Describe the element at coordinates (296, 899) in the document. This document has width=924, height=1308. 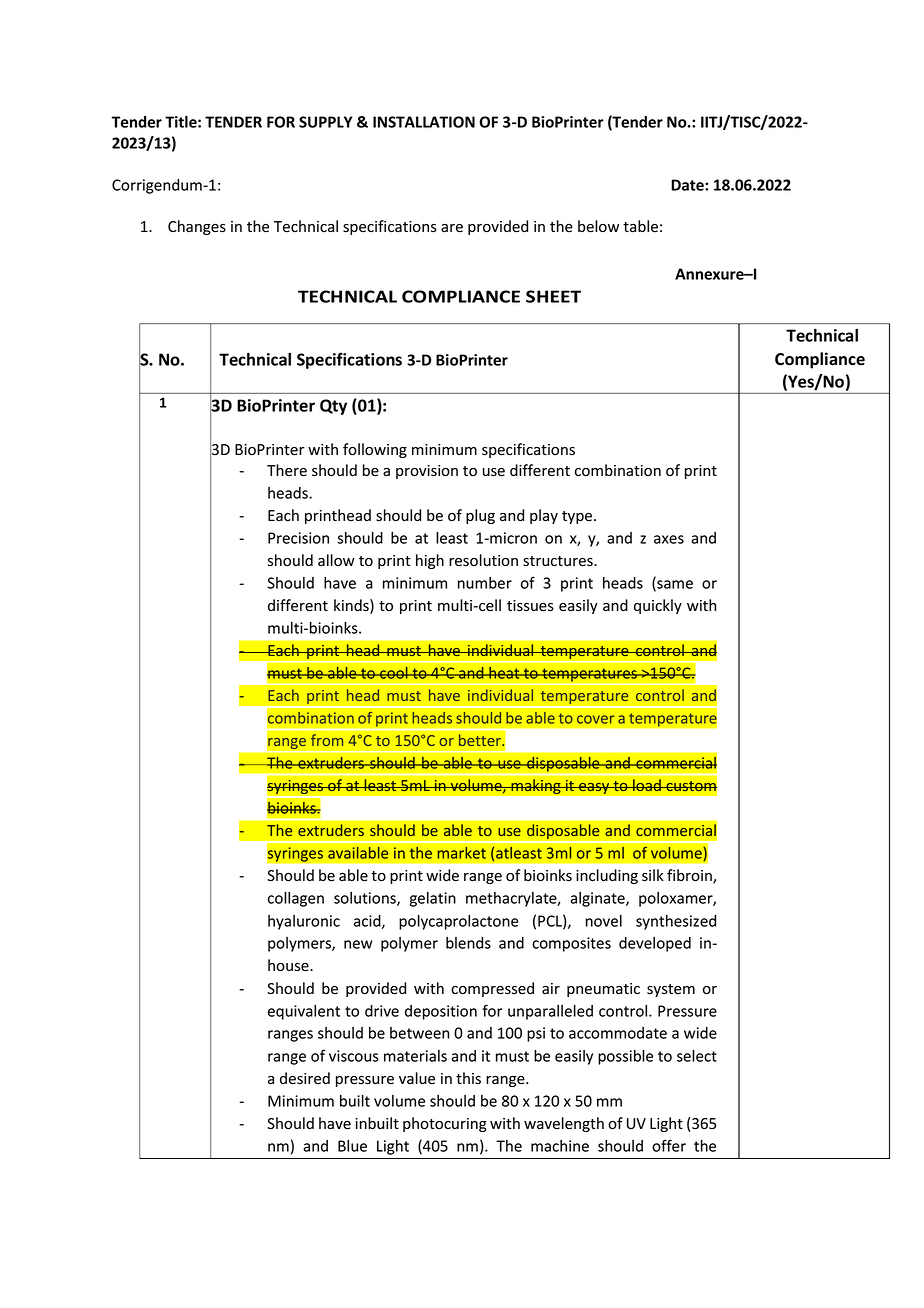
I see `collagen` at that location.
